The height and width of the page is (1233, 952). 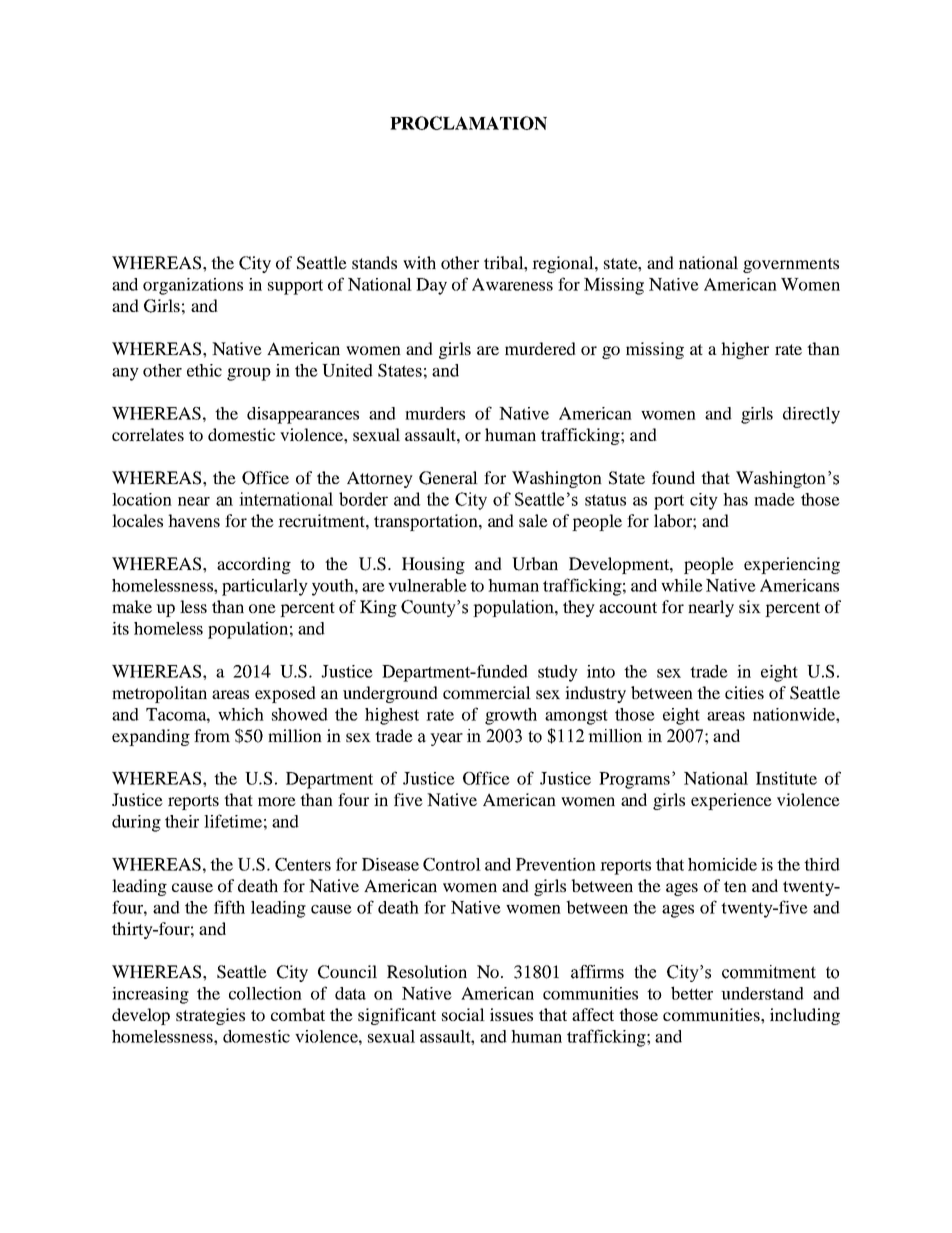 What do you see at coordinates (446, 739) in the page?
I see `year` at bounding box center [446, 739].
